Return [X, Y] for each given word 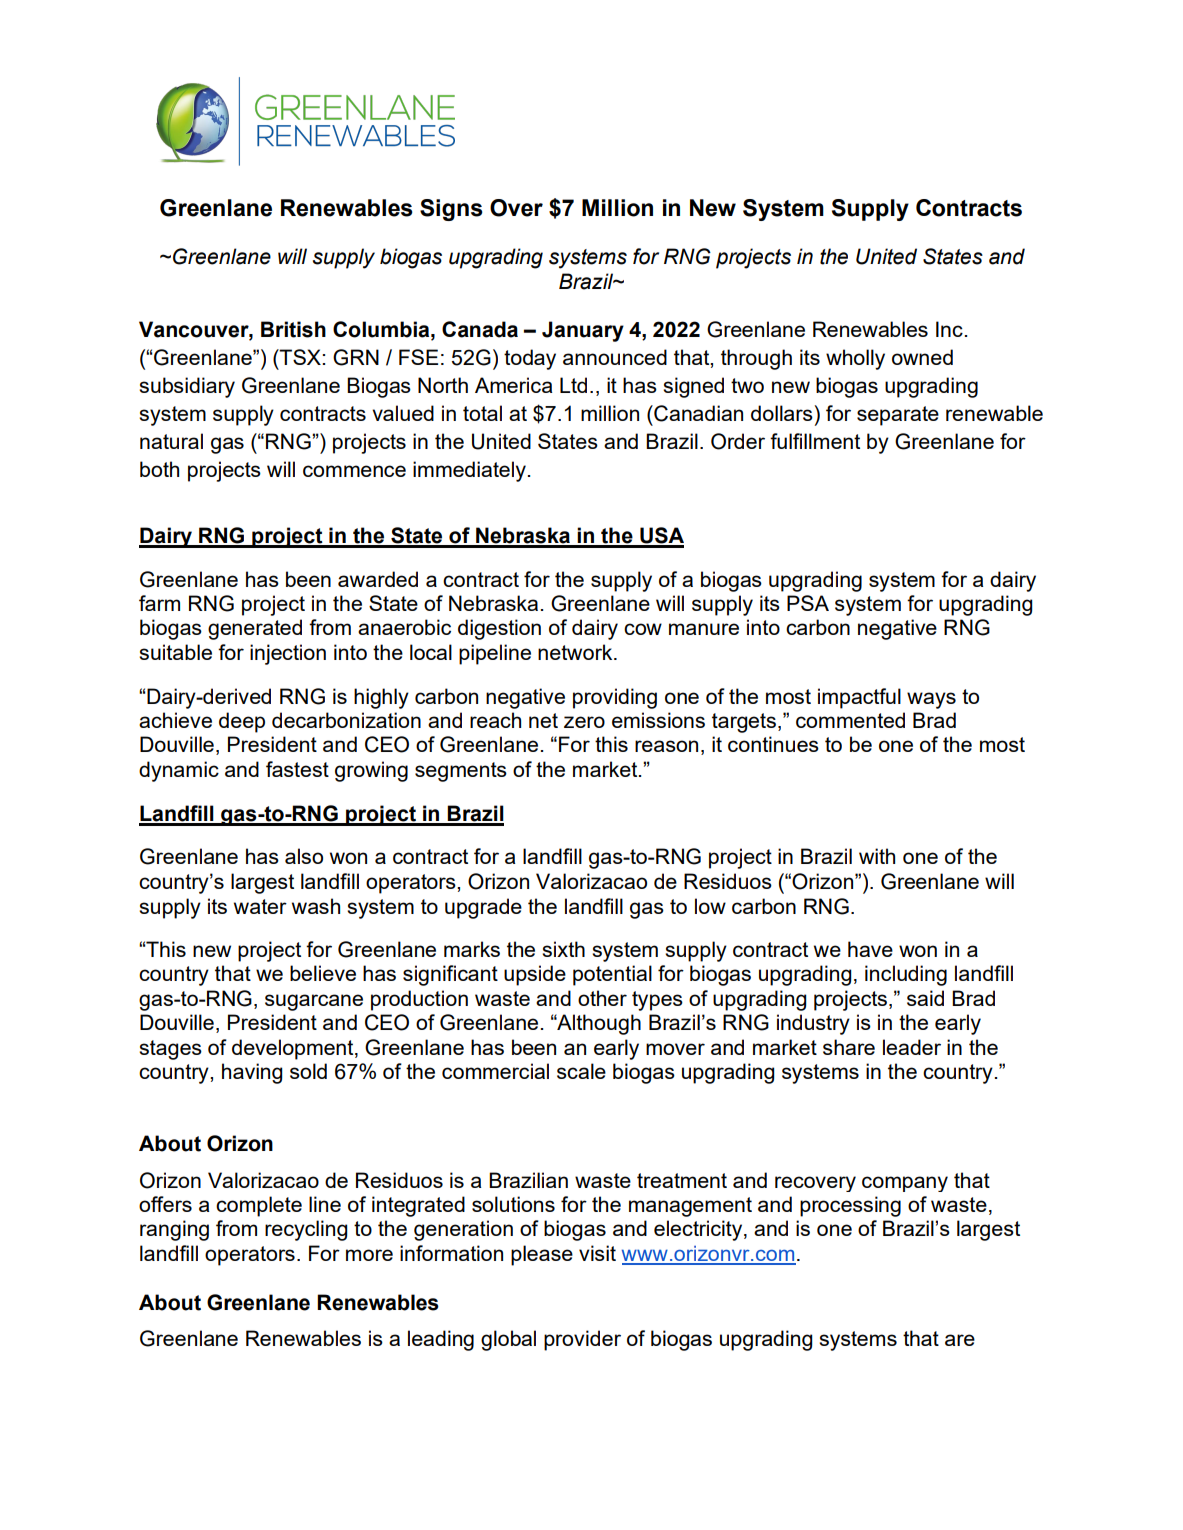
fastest [297, 769]
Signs [451, 210]
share [849, 1047]
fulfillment [815, 441]
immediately [469, 471]
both [159, 469]
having [252, 1073]
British [293, 329]
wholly [855, 359]
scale [581, 1071]
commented [850, 720]
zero [584, 722]
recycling [306, 1230]
